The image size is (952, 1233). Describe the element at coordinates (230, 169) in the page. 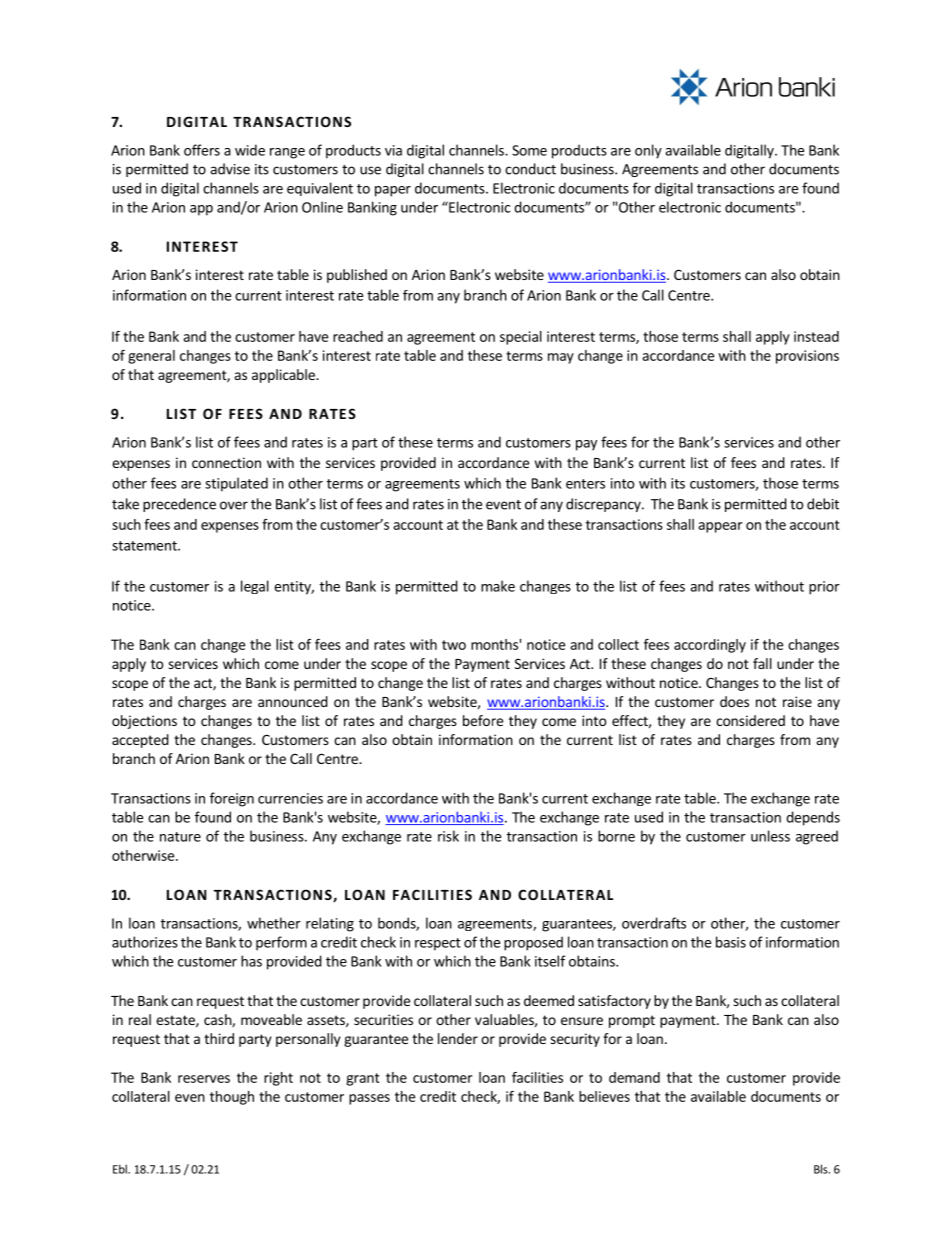

I see `advise` at that location.
